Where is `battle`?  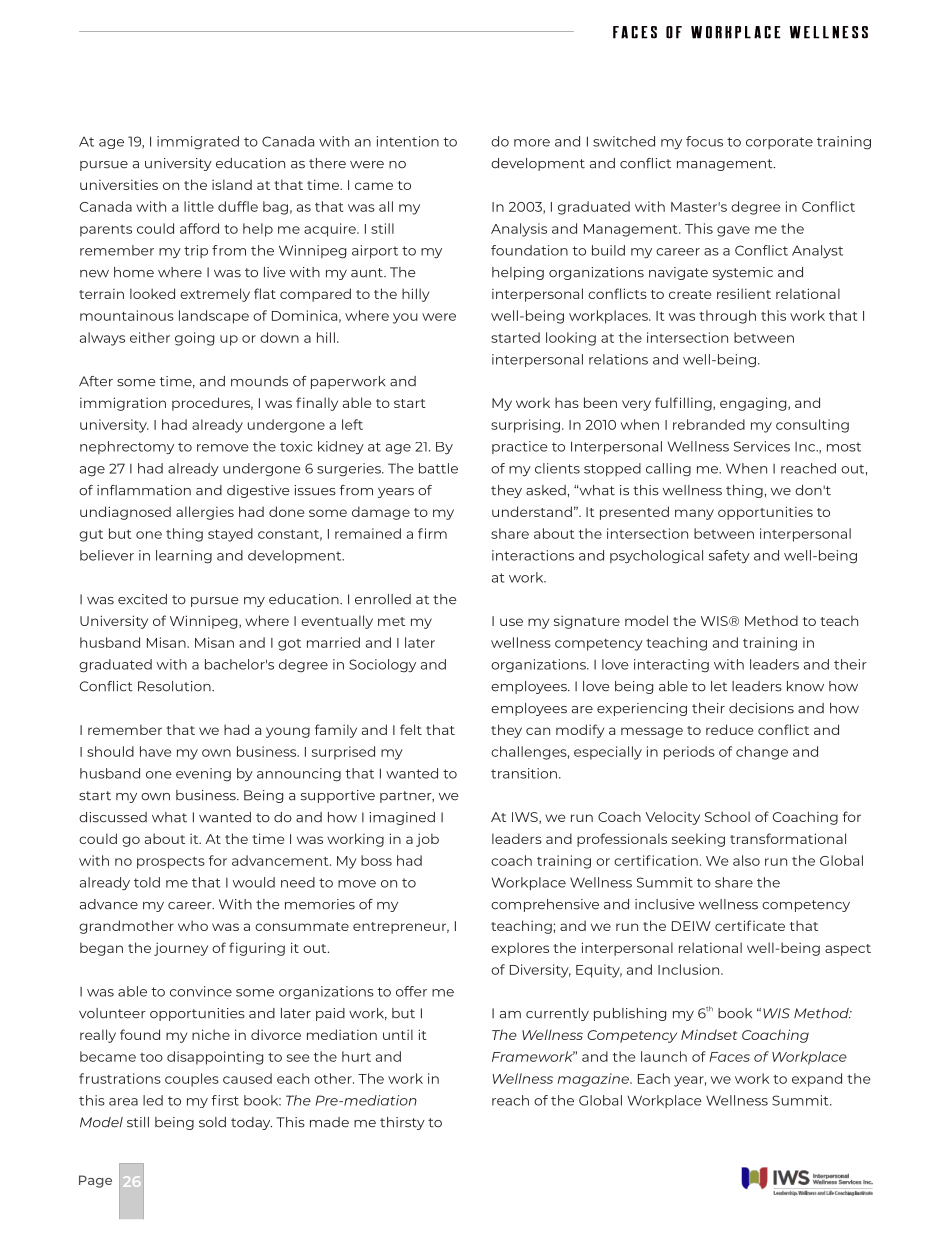 battle is located at coordinates (438, 468).
